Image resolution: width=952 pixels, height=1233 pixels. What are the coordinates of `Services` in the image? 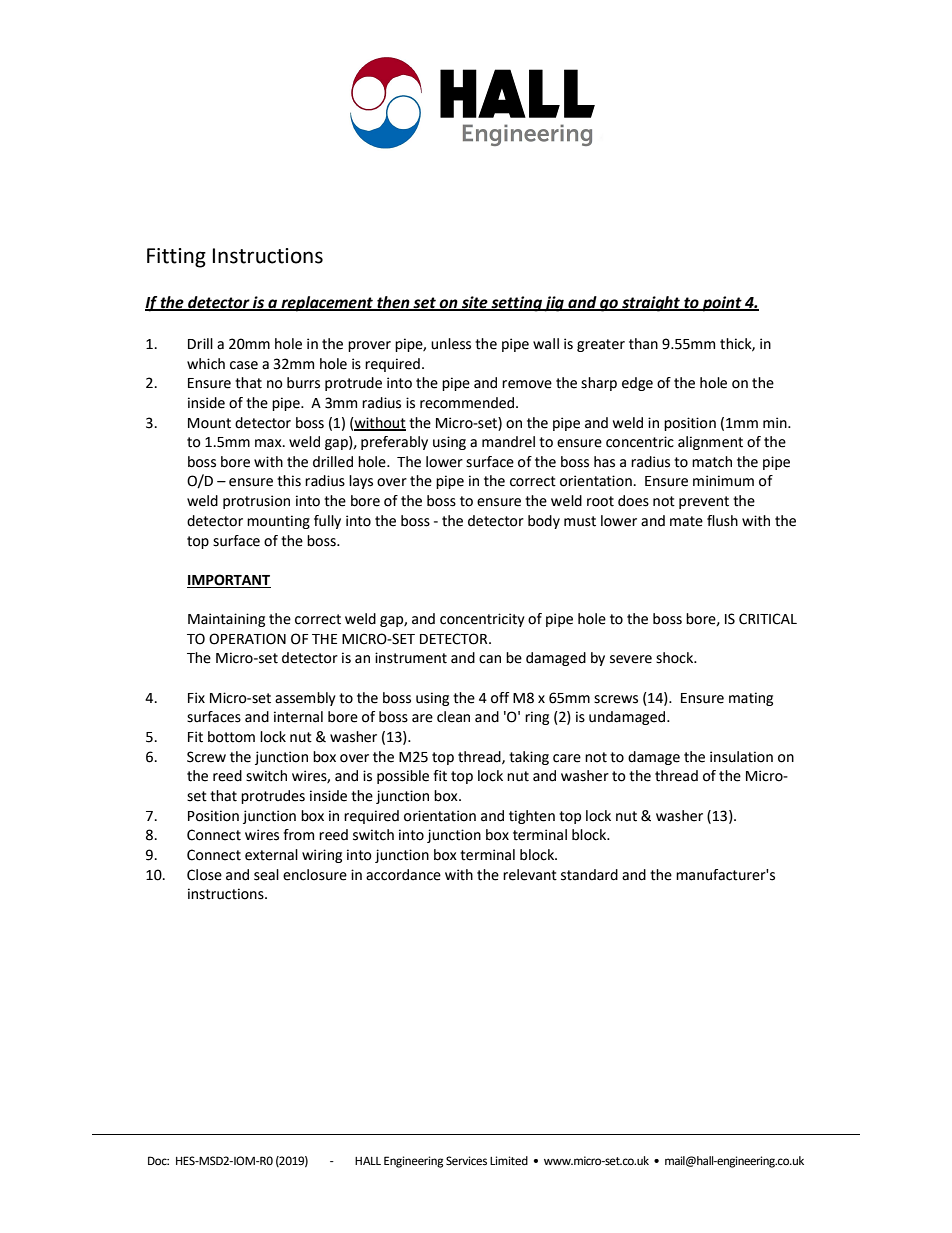 It's located at (466, 1161).
